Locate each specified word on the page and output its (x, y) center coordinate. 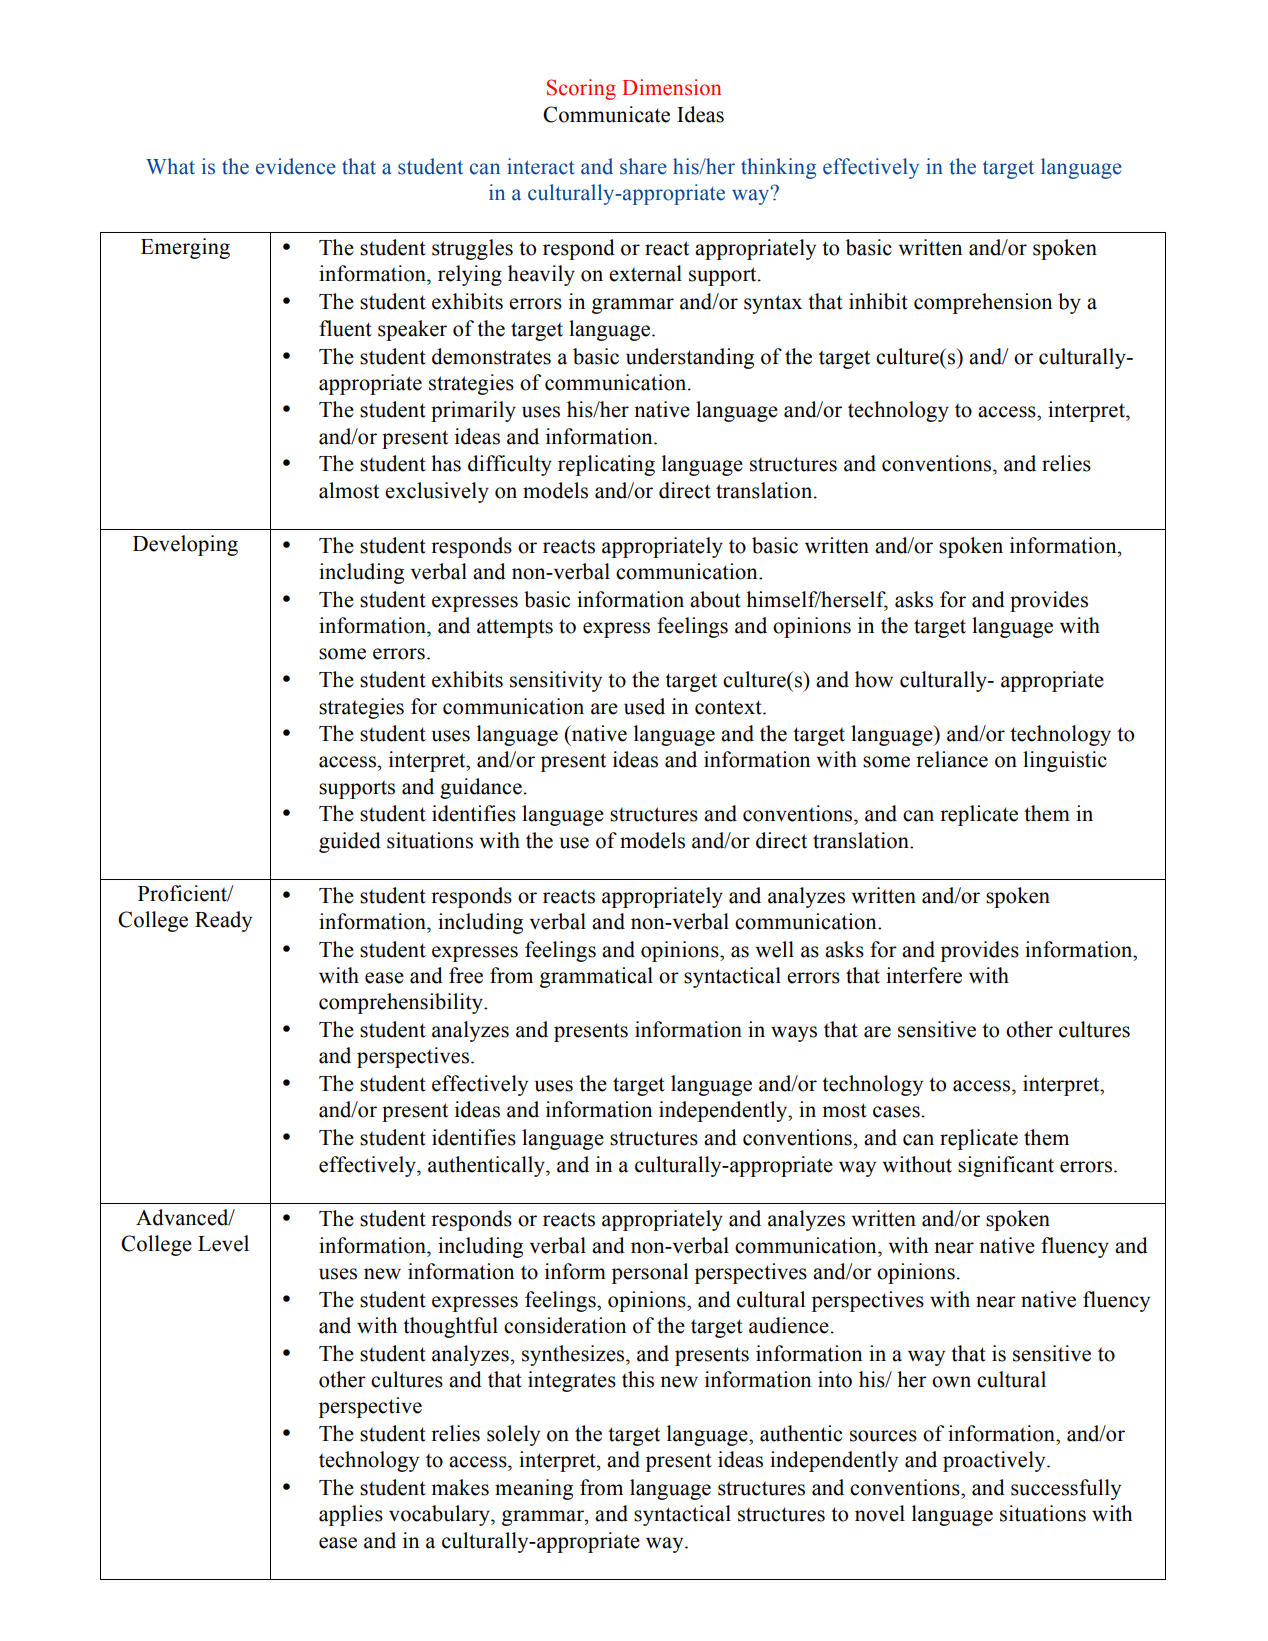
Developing (185, 545)
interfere (924, 975)
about (715, 599)
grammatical (596, 977)
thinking (778, 168)
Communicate (606, 114)
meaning (534, 1489)
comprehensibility (402, 1003)
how (874, 679)
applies (351, 1515)
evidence (296, 166)
